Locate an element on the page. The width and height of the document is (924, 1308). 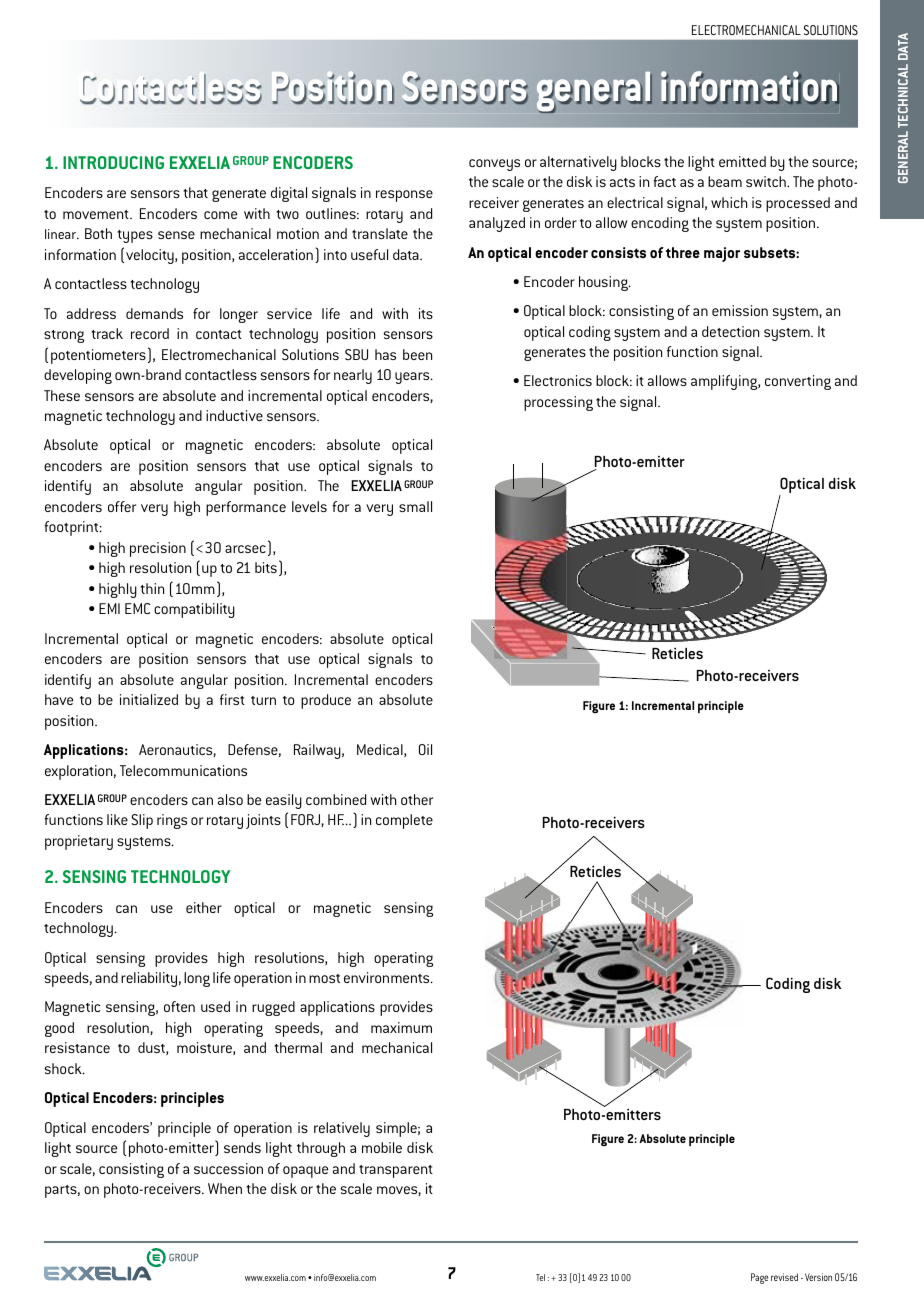
other is located at coordinates (417, 799).
